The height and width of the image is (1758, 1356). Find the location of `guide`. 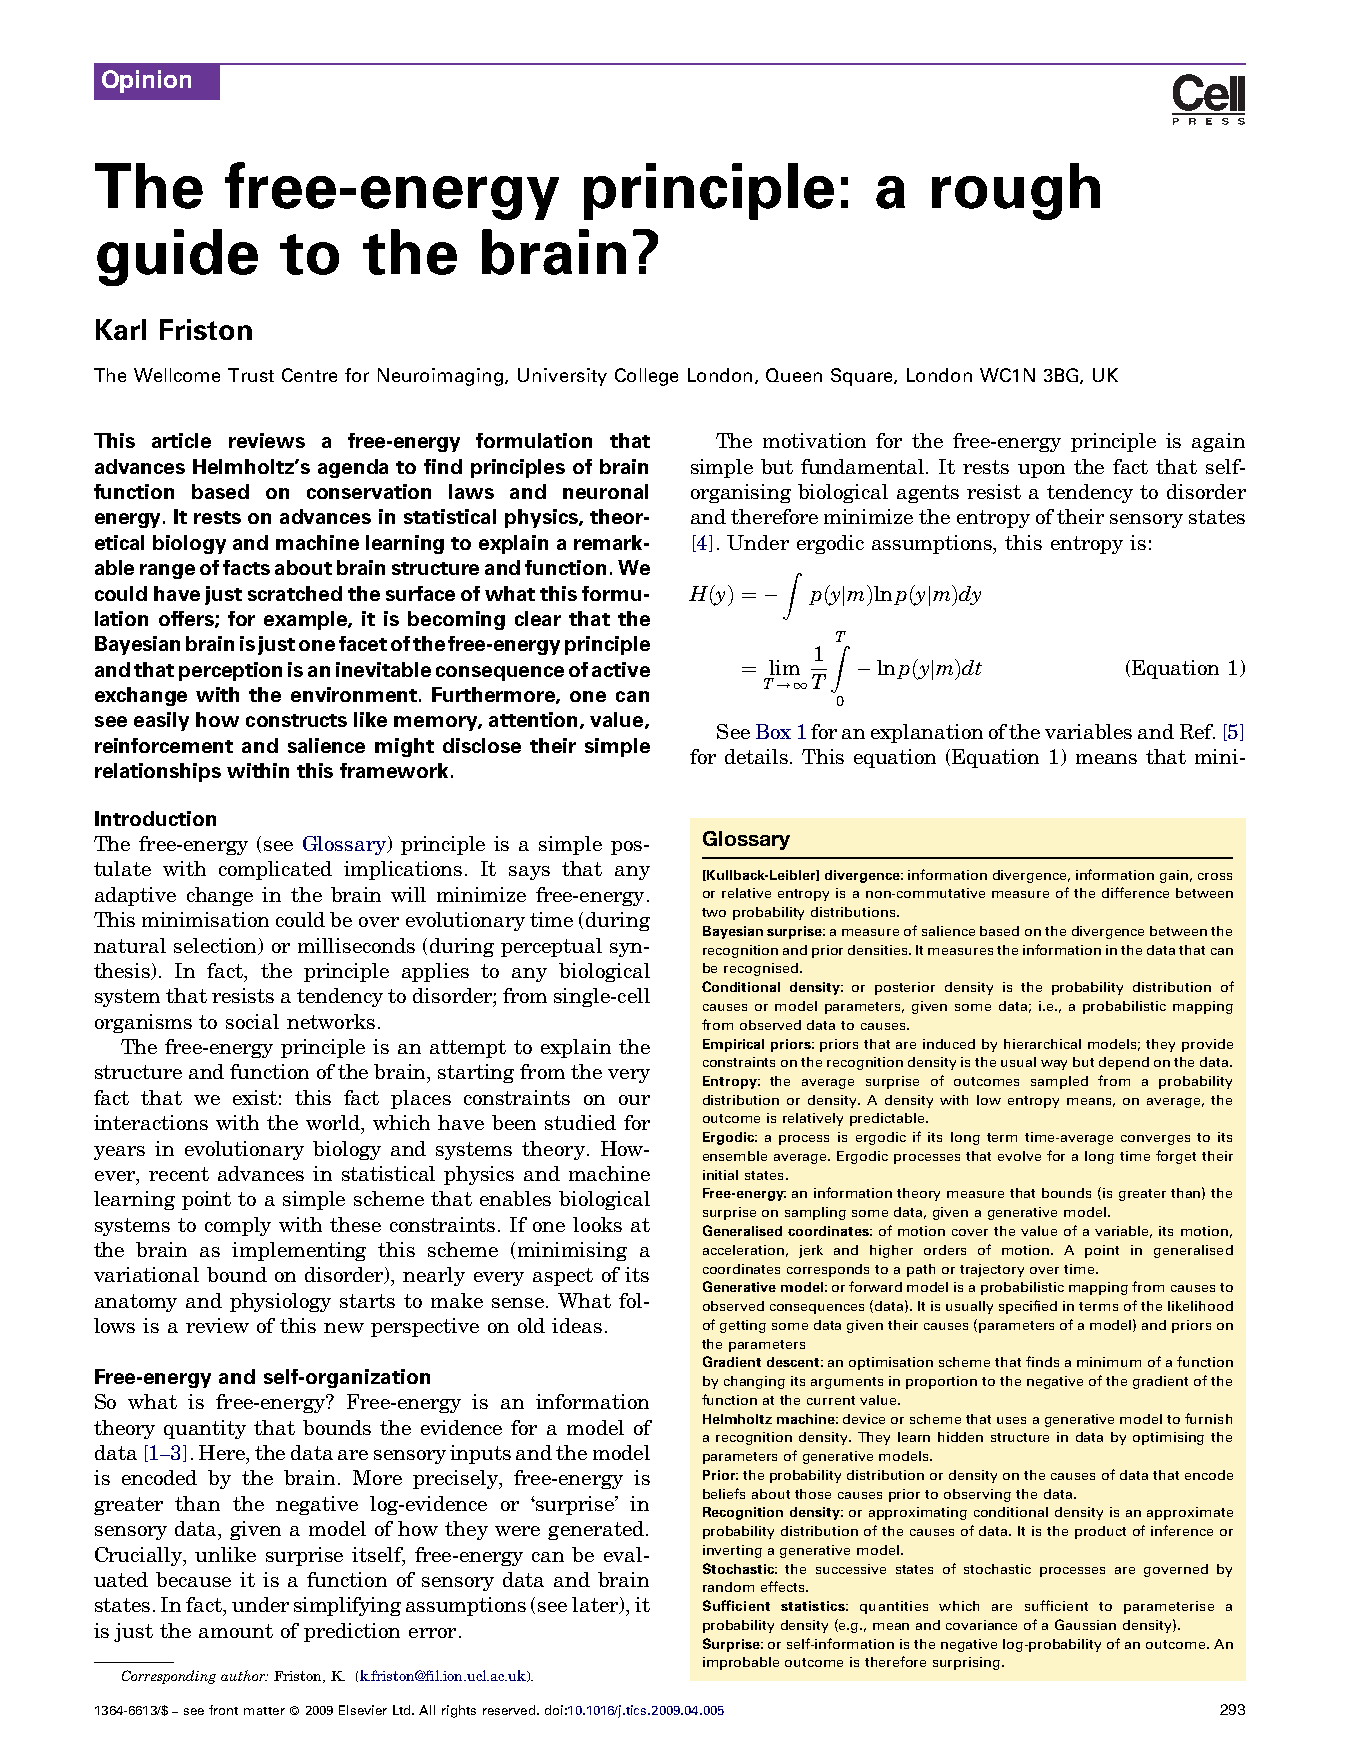

guide is located at coordinates (177, 257).
